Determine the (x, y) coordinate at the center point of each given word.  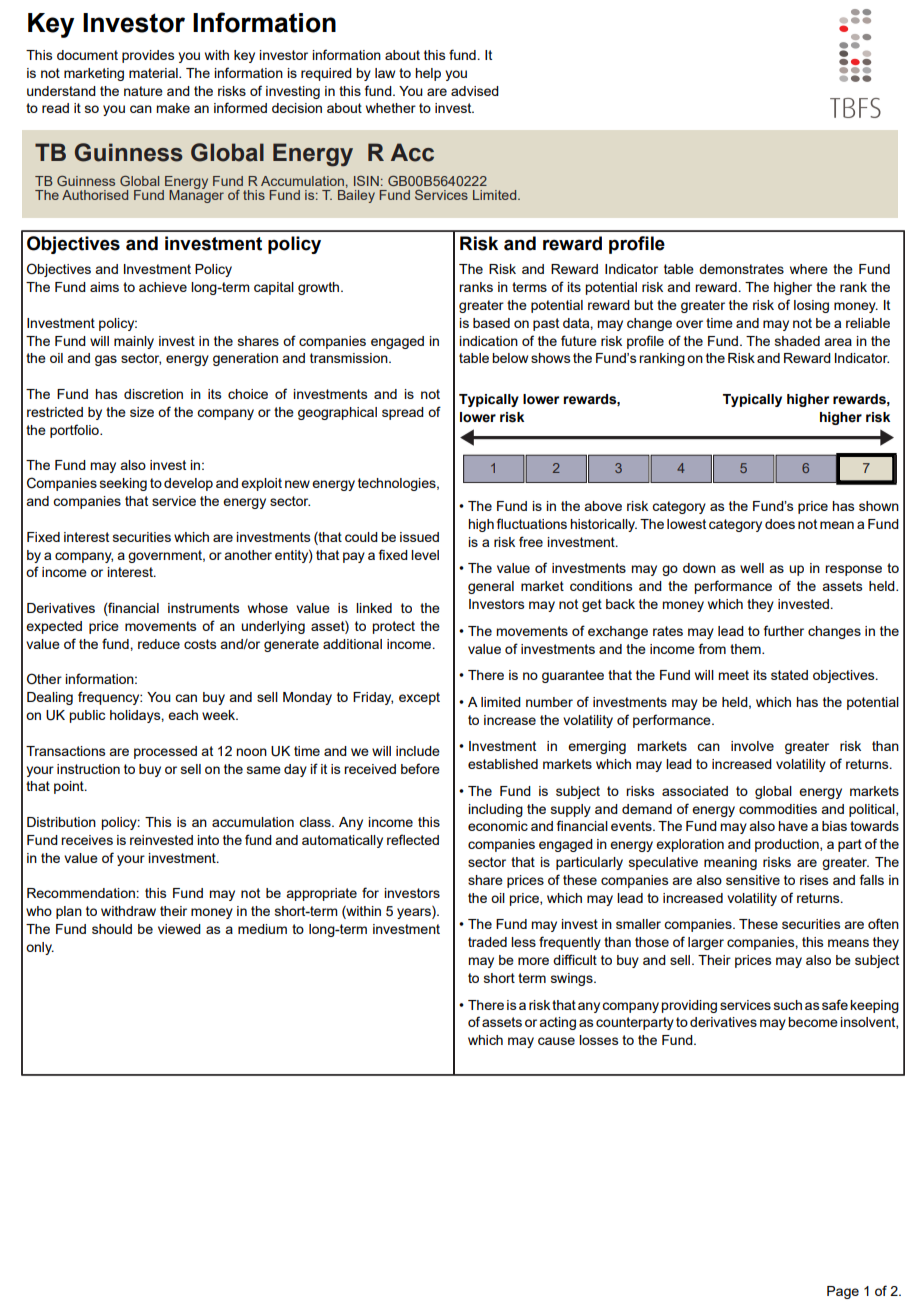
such (788, 1005)
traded (487, 942)
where (809, 269)
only (40, 948)
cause (556, 1041)
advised (475, 91)
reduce (159, 644)
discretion (153, 394)
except (419, 698)
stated (789, 675)
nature (143, 91)
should (112, 929)
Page (843, 1292)
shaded (797, 341)
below (510, 358)
